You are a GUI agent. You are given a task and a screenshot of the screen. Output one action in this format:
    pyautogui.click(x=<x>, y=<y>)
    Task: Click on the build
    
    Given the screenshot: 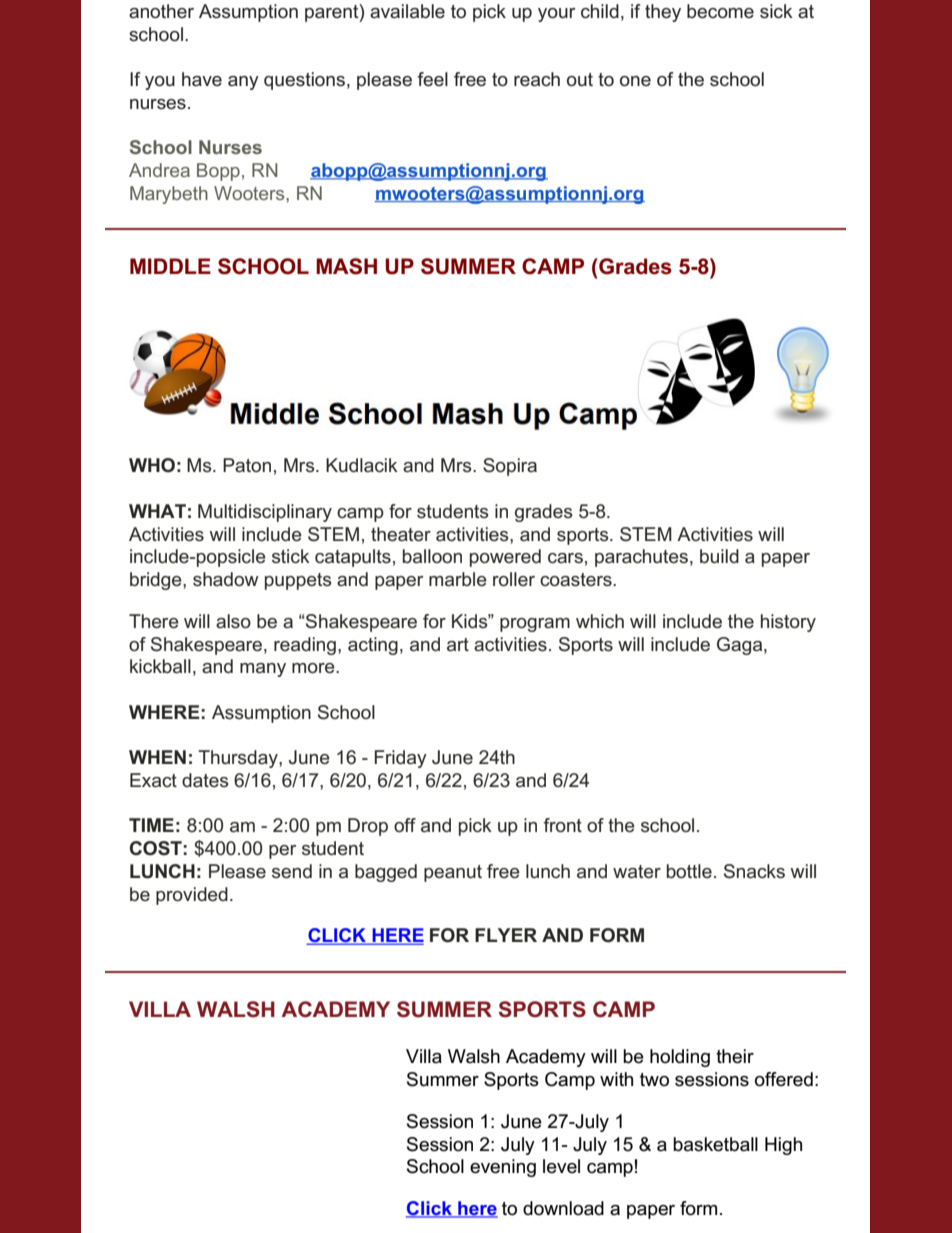 What is the action you would take?
    pyautogui.click(x=719, y=556)
